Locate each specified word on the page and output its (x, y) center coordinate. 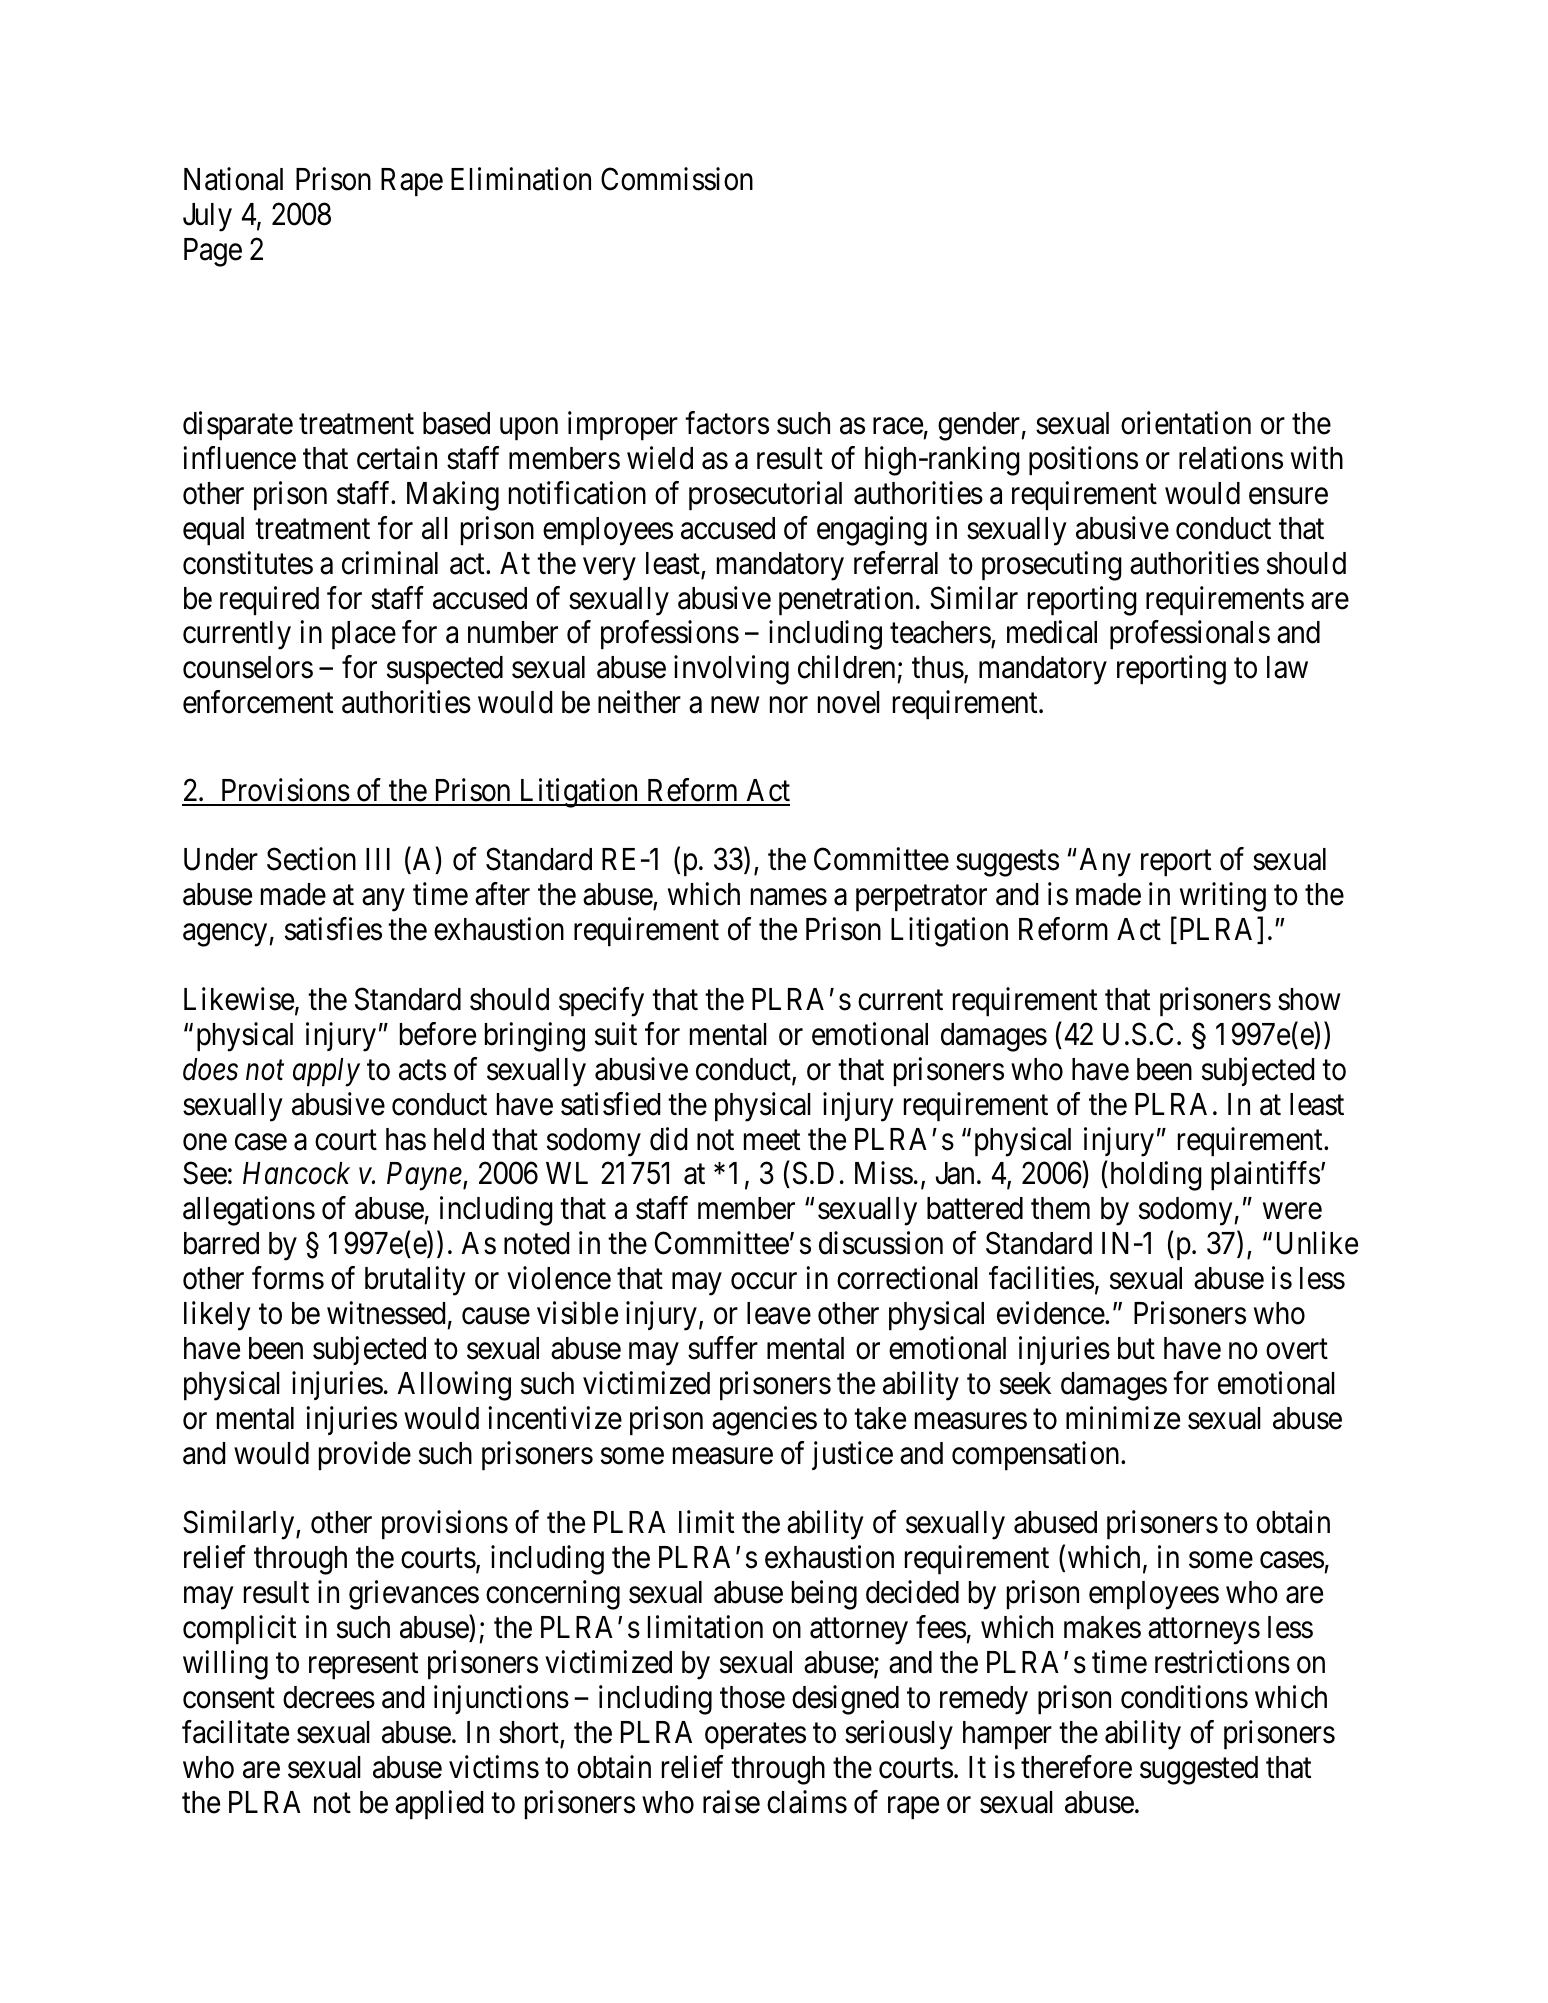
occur (764, 1281)
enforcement (258, 702)
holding (1154, 1176)
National (233, 179)
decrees (329, 1697)
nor (789, 705)
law (1287, 667)
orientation (1186, 423)
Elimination (521, 179)
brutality (415, 1281)
